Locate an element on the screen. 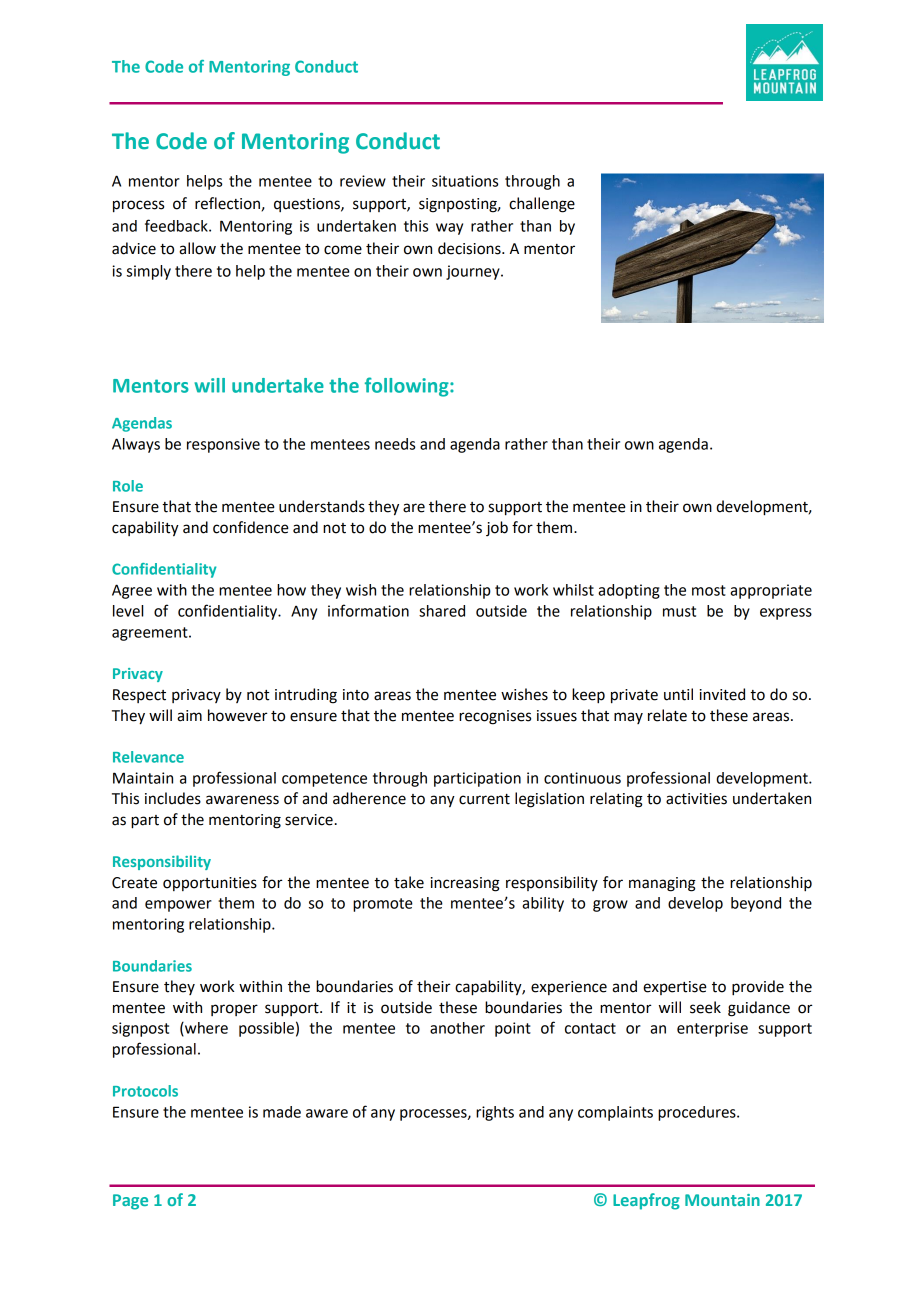 The height and width of the screenshot is (1308, 924). Page is located at coordinates (130, 1202).
